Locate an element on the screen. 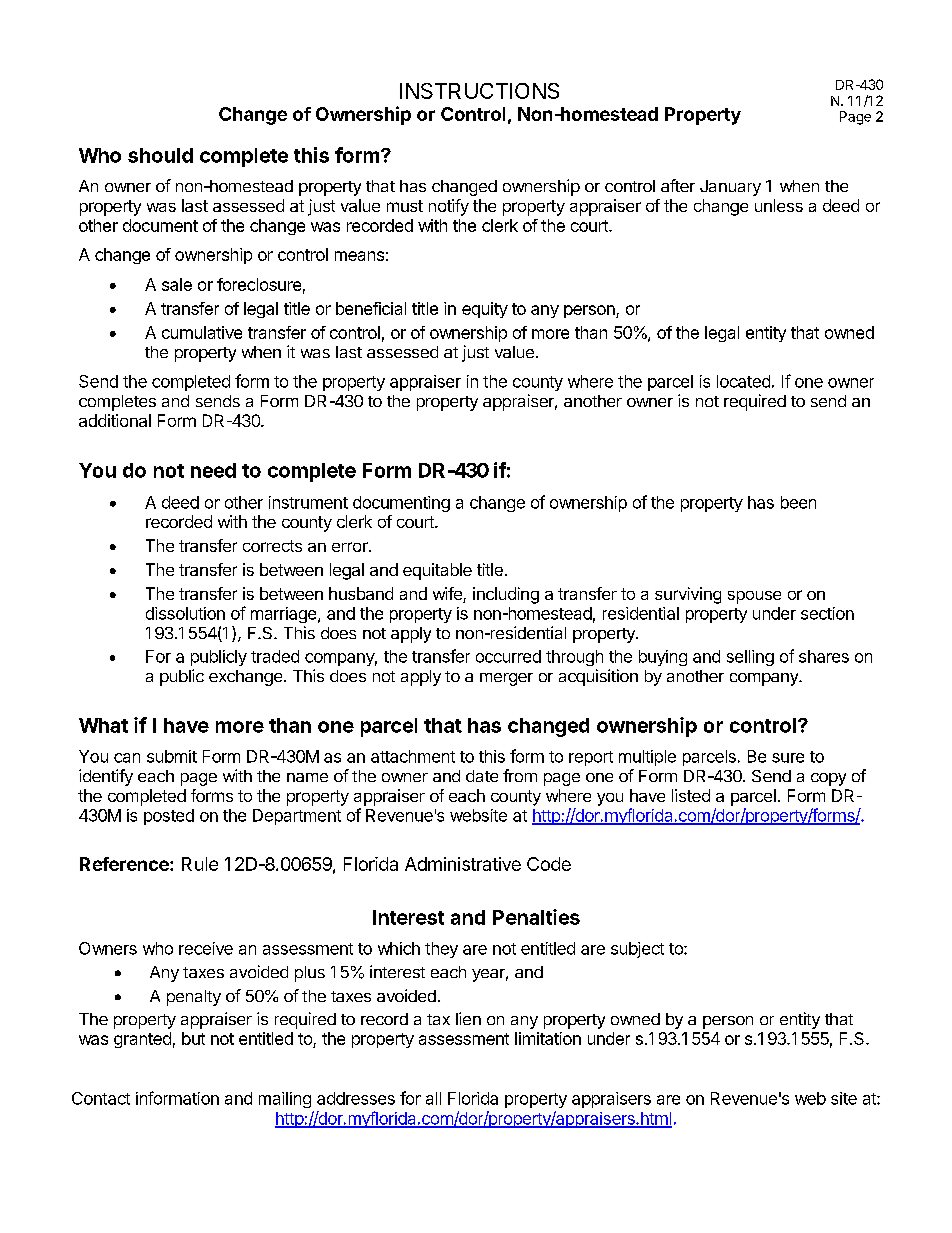 The image size is (952, 1233). need is located at coordinates (213, 470).
